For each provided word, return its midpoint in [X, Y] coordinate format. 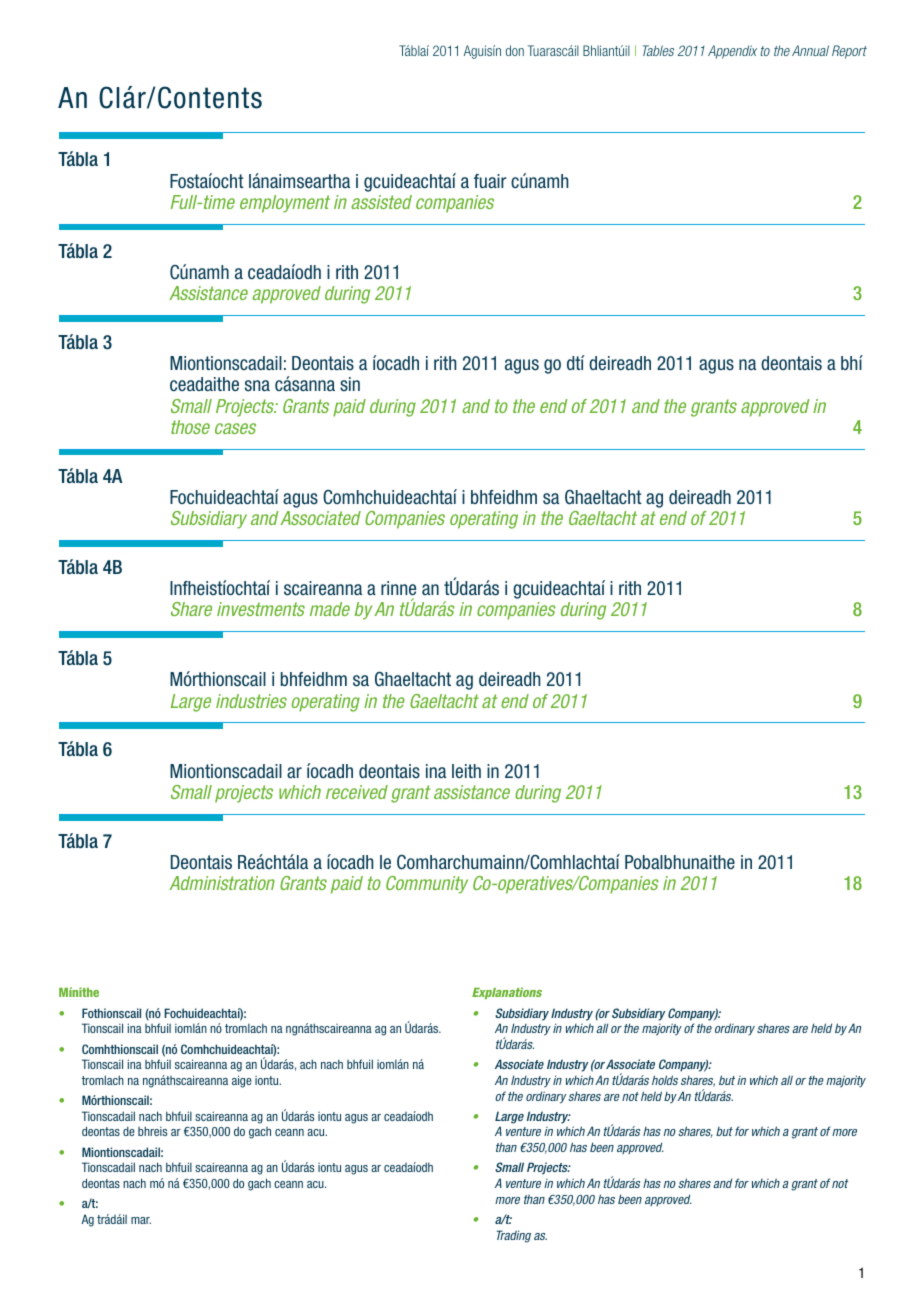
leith [466, 771]
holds [665, 1080]
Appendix [732, 52]
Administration [222, 883]
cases [235, 428]
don [515, 50]
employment [285, 204]
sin [350, 384]
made [330, 609]
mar [141, 1220]
